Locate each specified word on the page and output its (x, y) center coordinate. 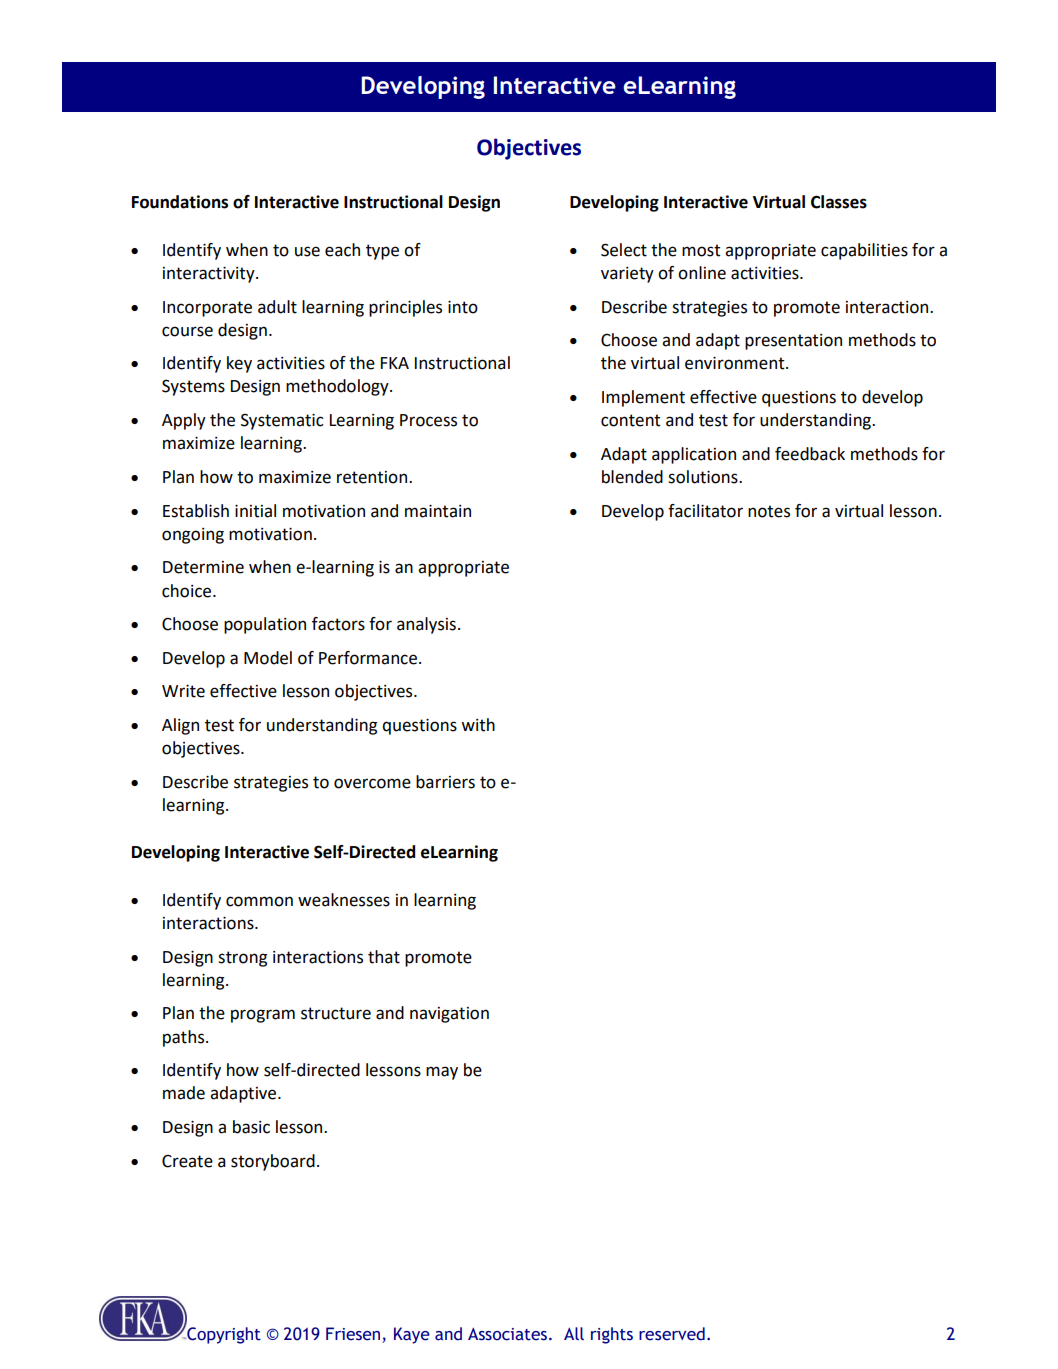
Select (624, 250)
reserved (672, 1334)
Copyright (223, 1334)
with (478, 725)
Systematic (282, 421)
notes (769, 511)
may (442, 1073)
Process (428, 420)
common (259, 901)
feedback (810, 454)
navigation (449, 1015)
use (307, 251)
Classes (839, 202)
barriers (445, 782)
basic (251, 1127)
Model (268, 658)
